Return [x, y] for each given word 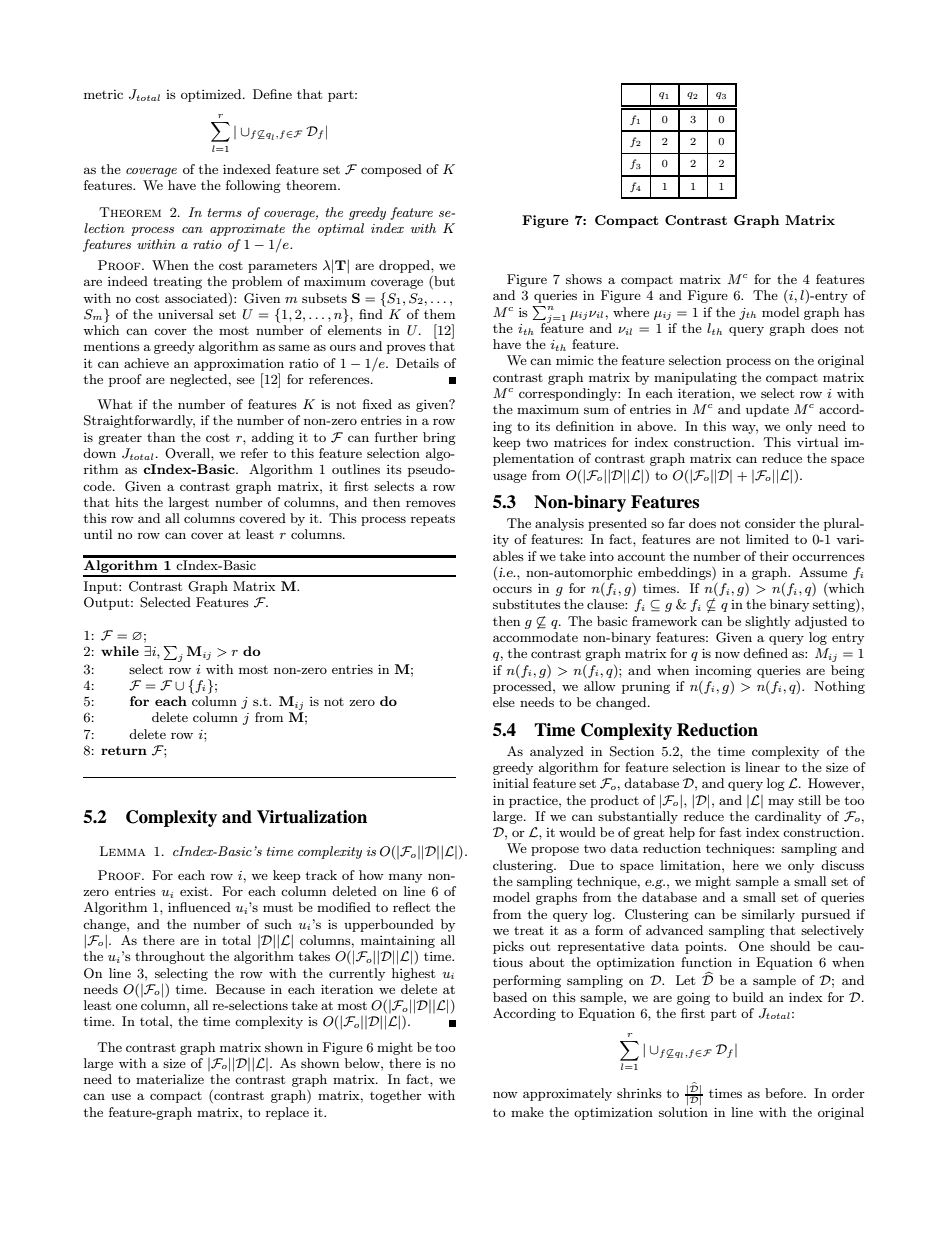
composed [391, 170]
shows [584, 279]
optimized [212, 95]
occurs [512, 589]
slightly [767, 622]
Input [102, 587]
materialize [170, 1079]
